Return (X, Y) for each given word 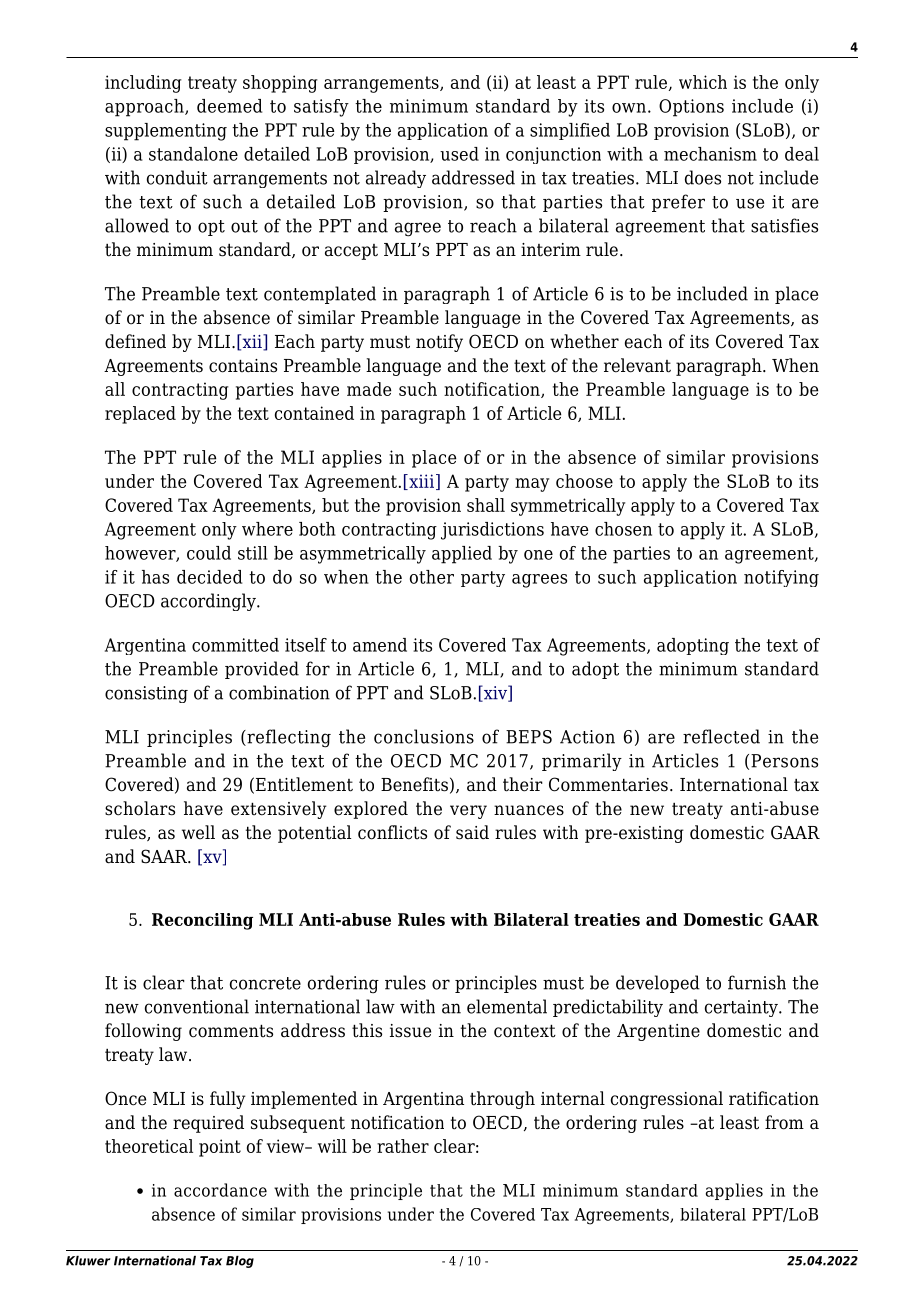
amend (380, 645)
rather (403, 1146)
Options (691, 108)
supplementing (166, 132)
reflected (721, 736)
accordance (220, 1190)
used (459, 154)
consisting (146, 694)
